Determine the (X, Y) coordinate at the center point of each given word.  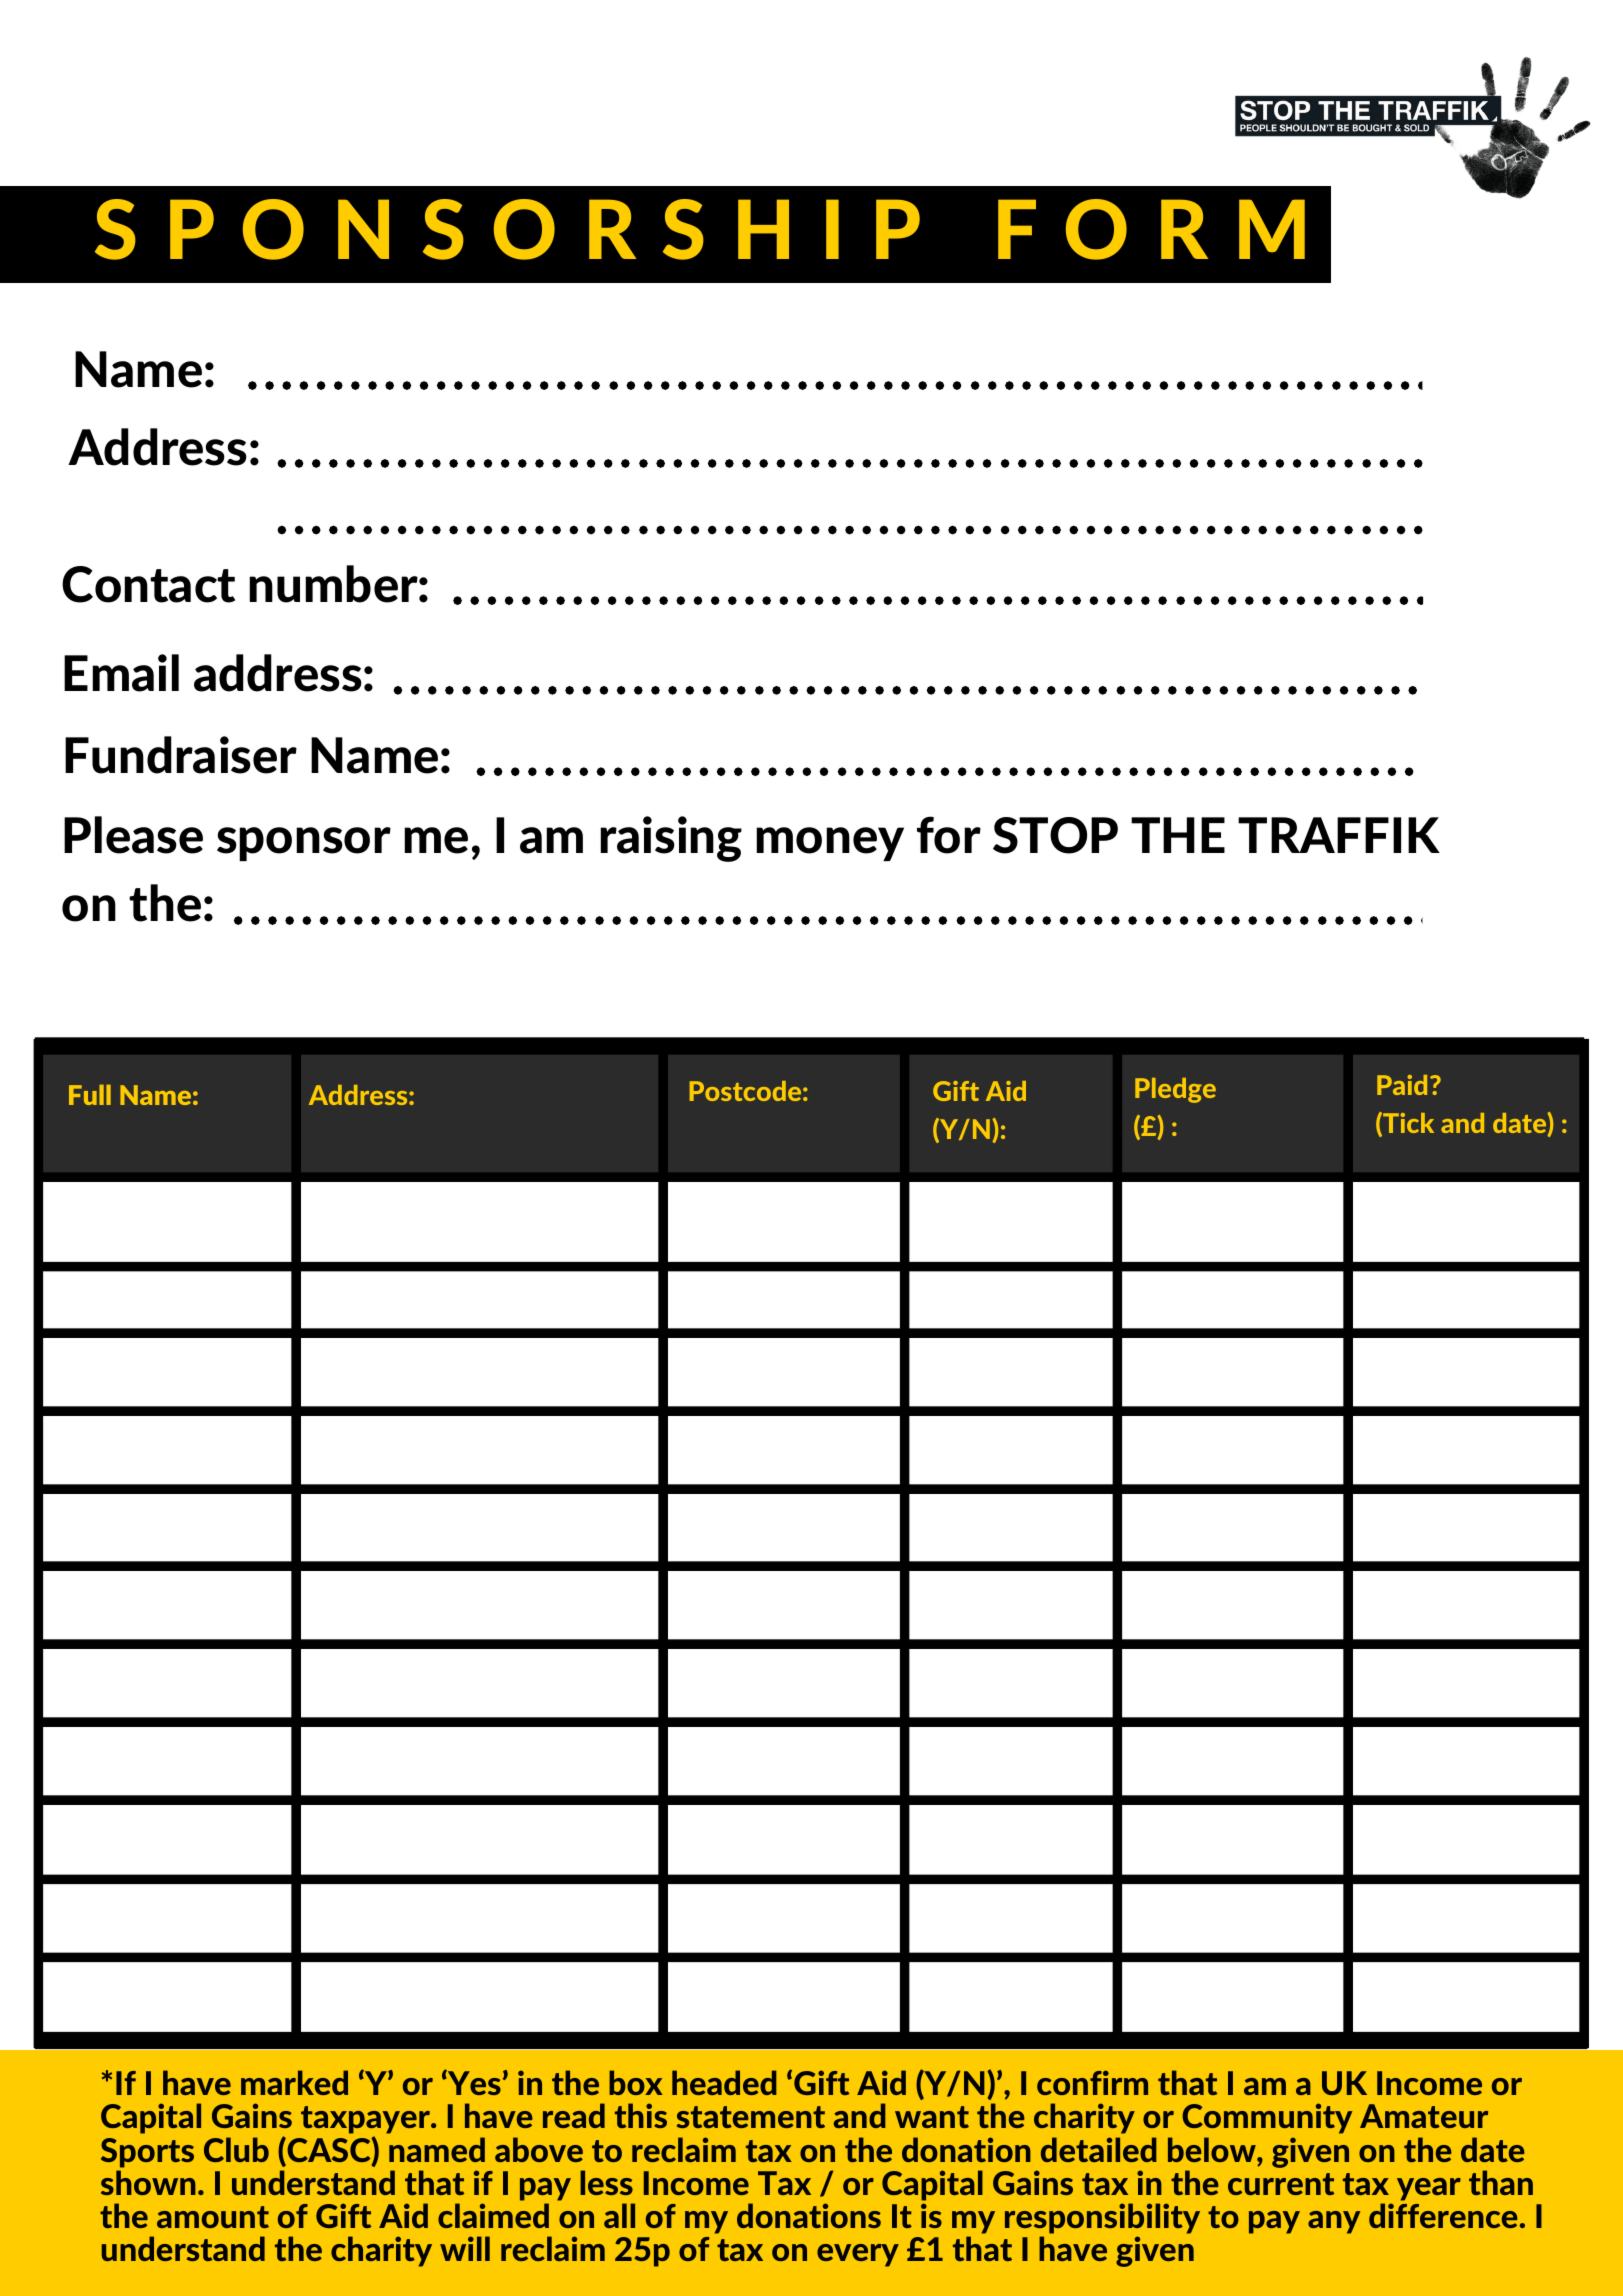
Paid (1402, 1085)
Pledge (1175, 1090)
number (334, 584)
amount (213, 2217)
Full (90, 1095)
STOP (1055, 835)
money (830, 844)
